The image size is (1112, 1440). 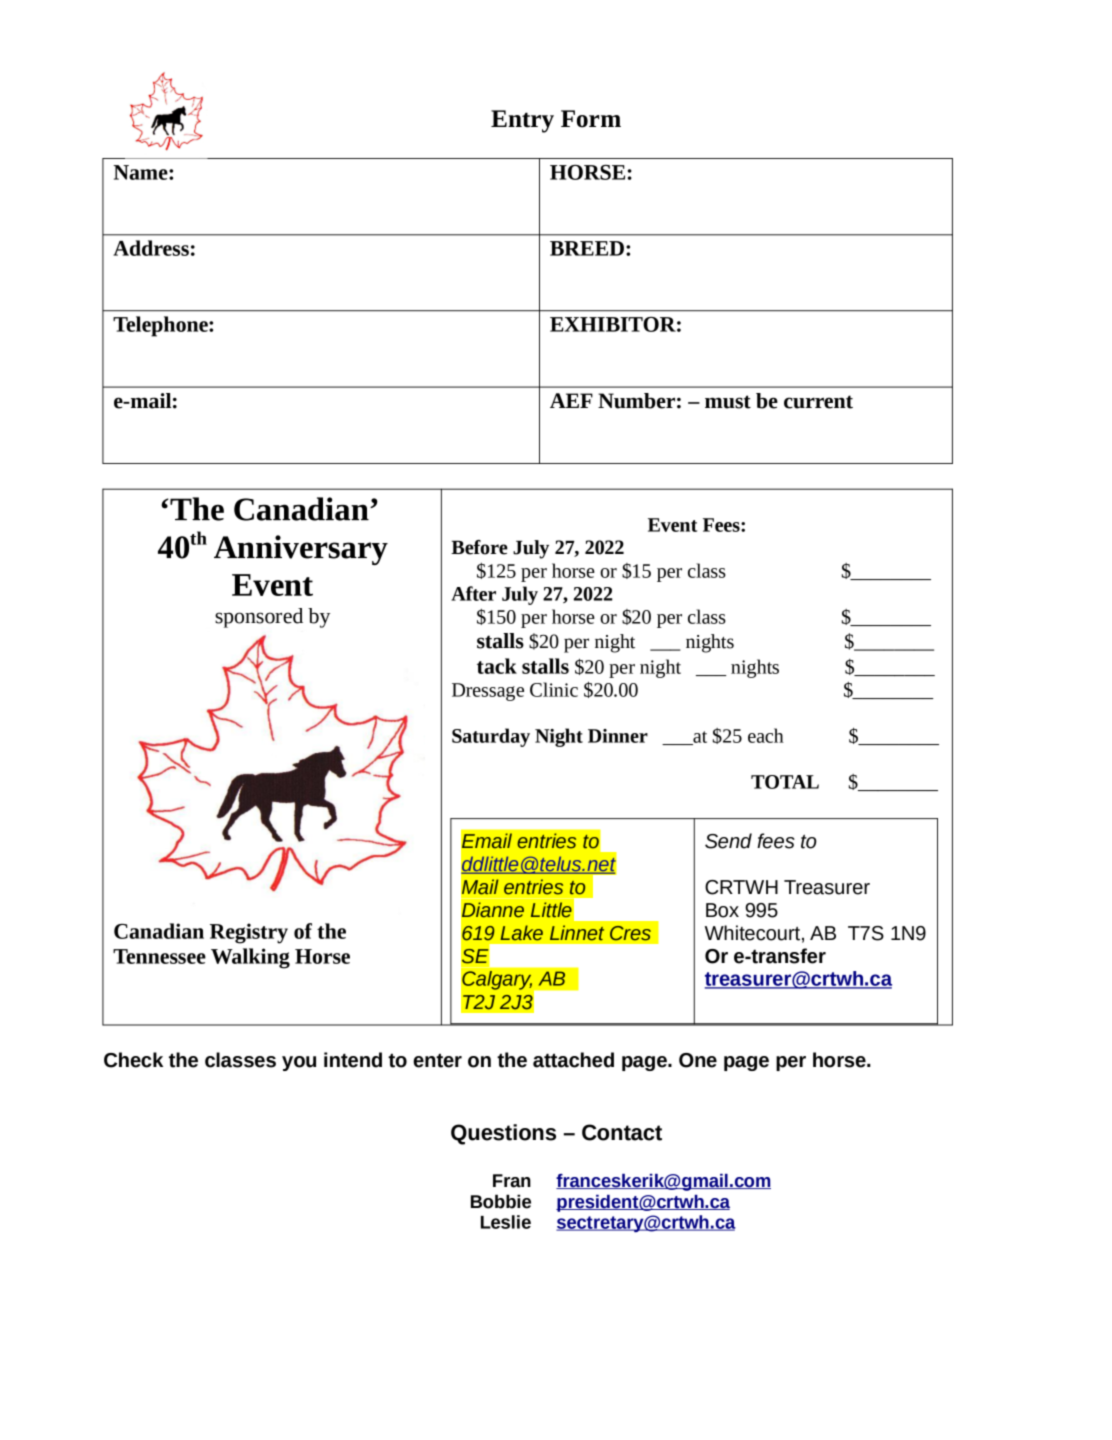 What do you see at coordinates (479, 547) in the document?
I see `Before` at bounding box center [479, 547].
